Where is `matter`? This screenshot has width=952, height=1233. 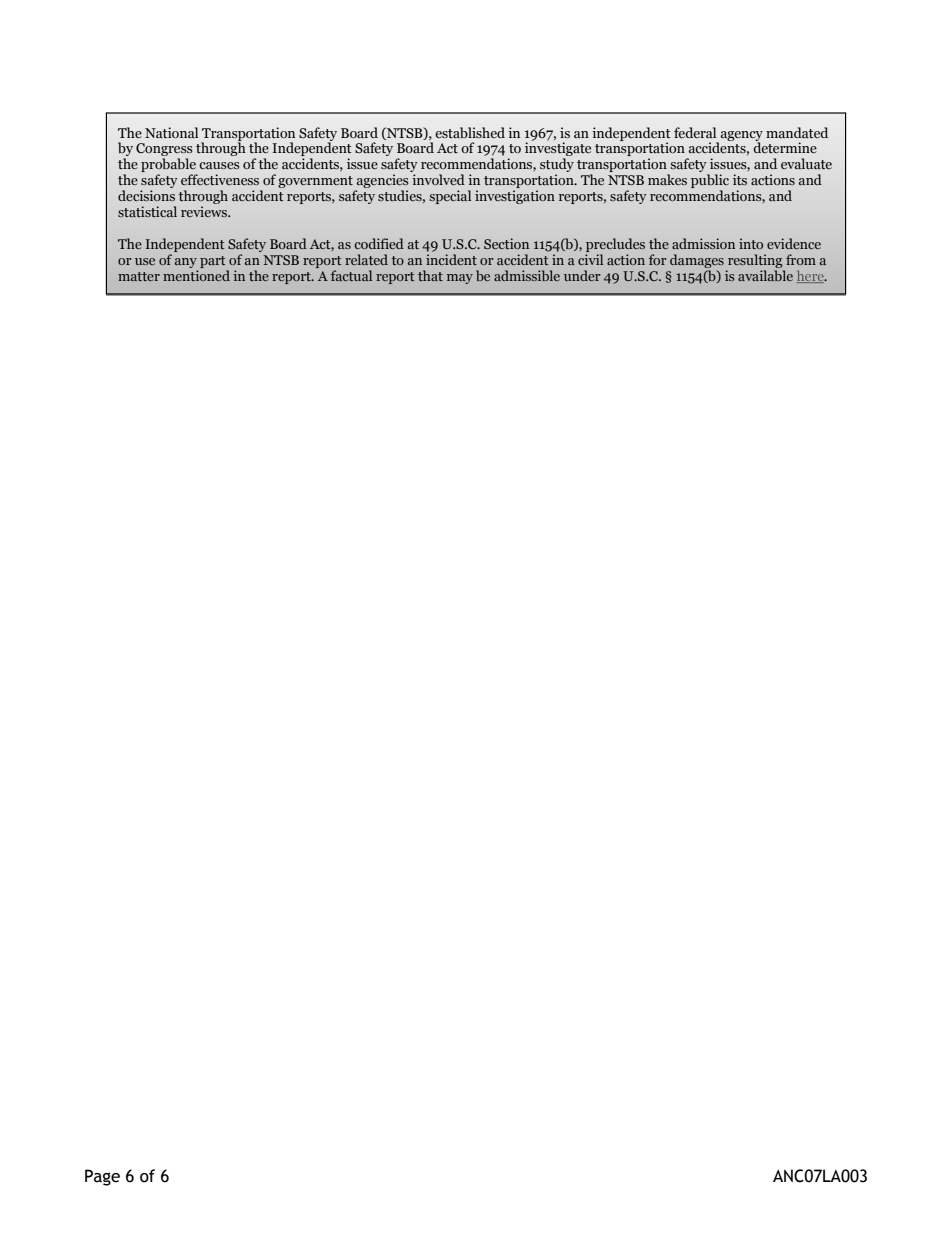 matter is located at coordinates (139, 276).
